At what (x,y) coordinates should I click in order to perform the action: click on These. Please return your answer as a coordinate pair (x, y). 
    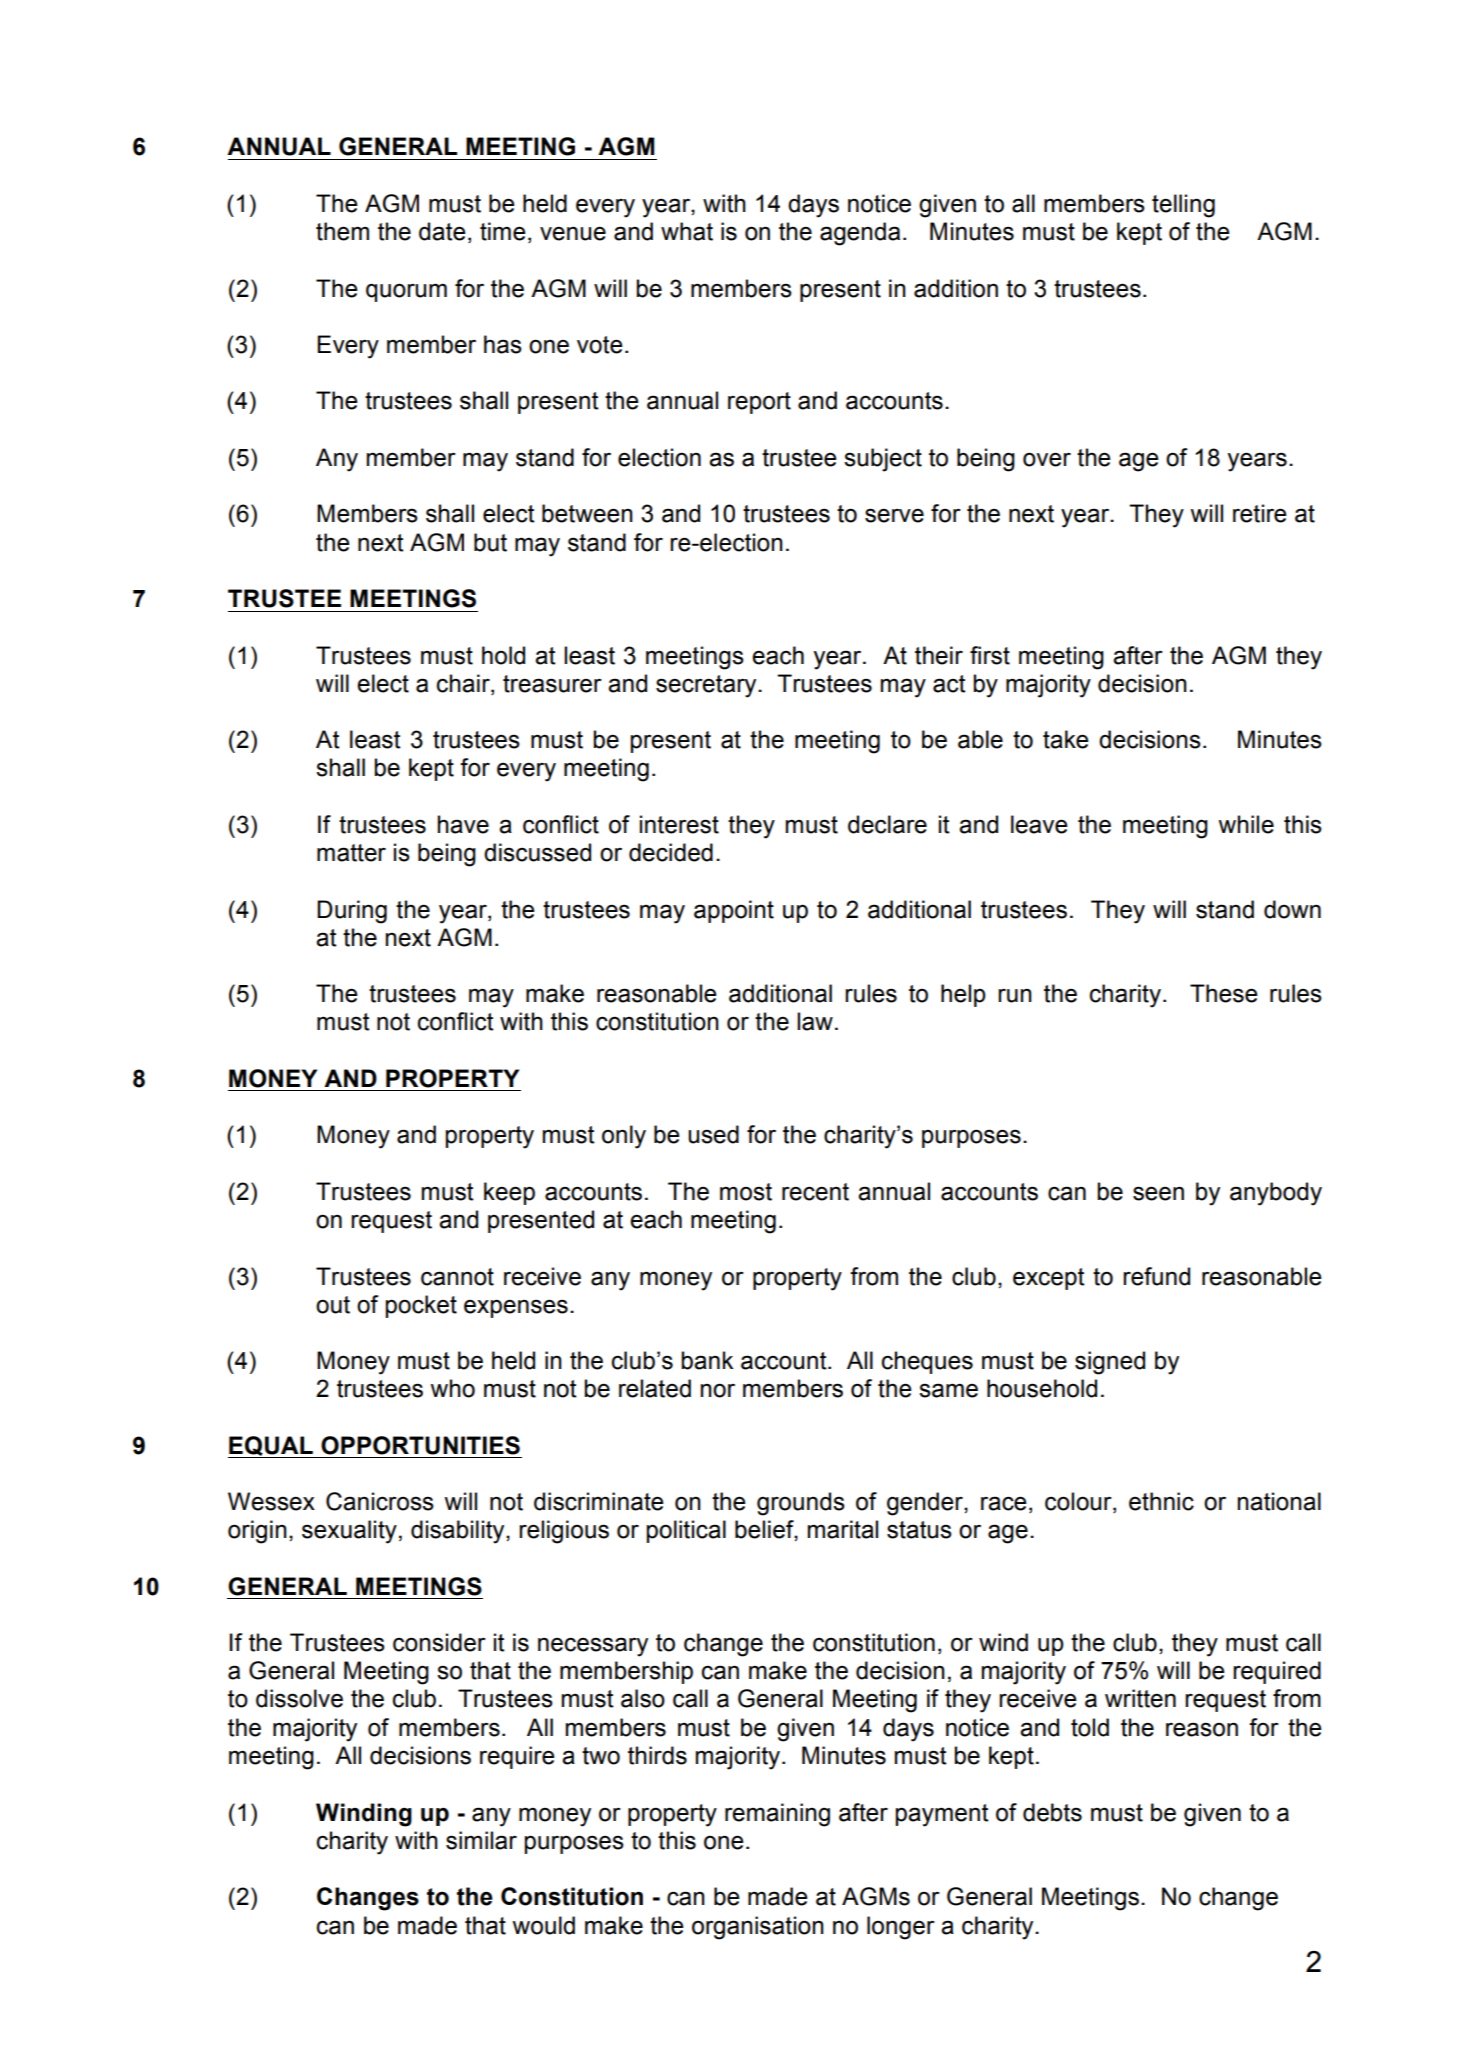
    Looking at the image, I should click on (1224, 993).
